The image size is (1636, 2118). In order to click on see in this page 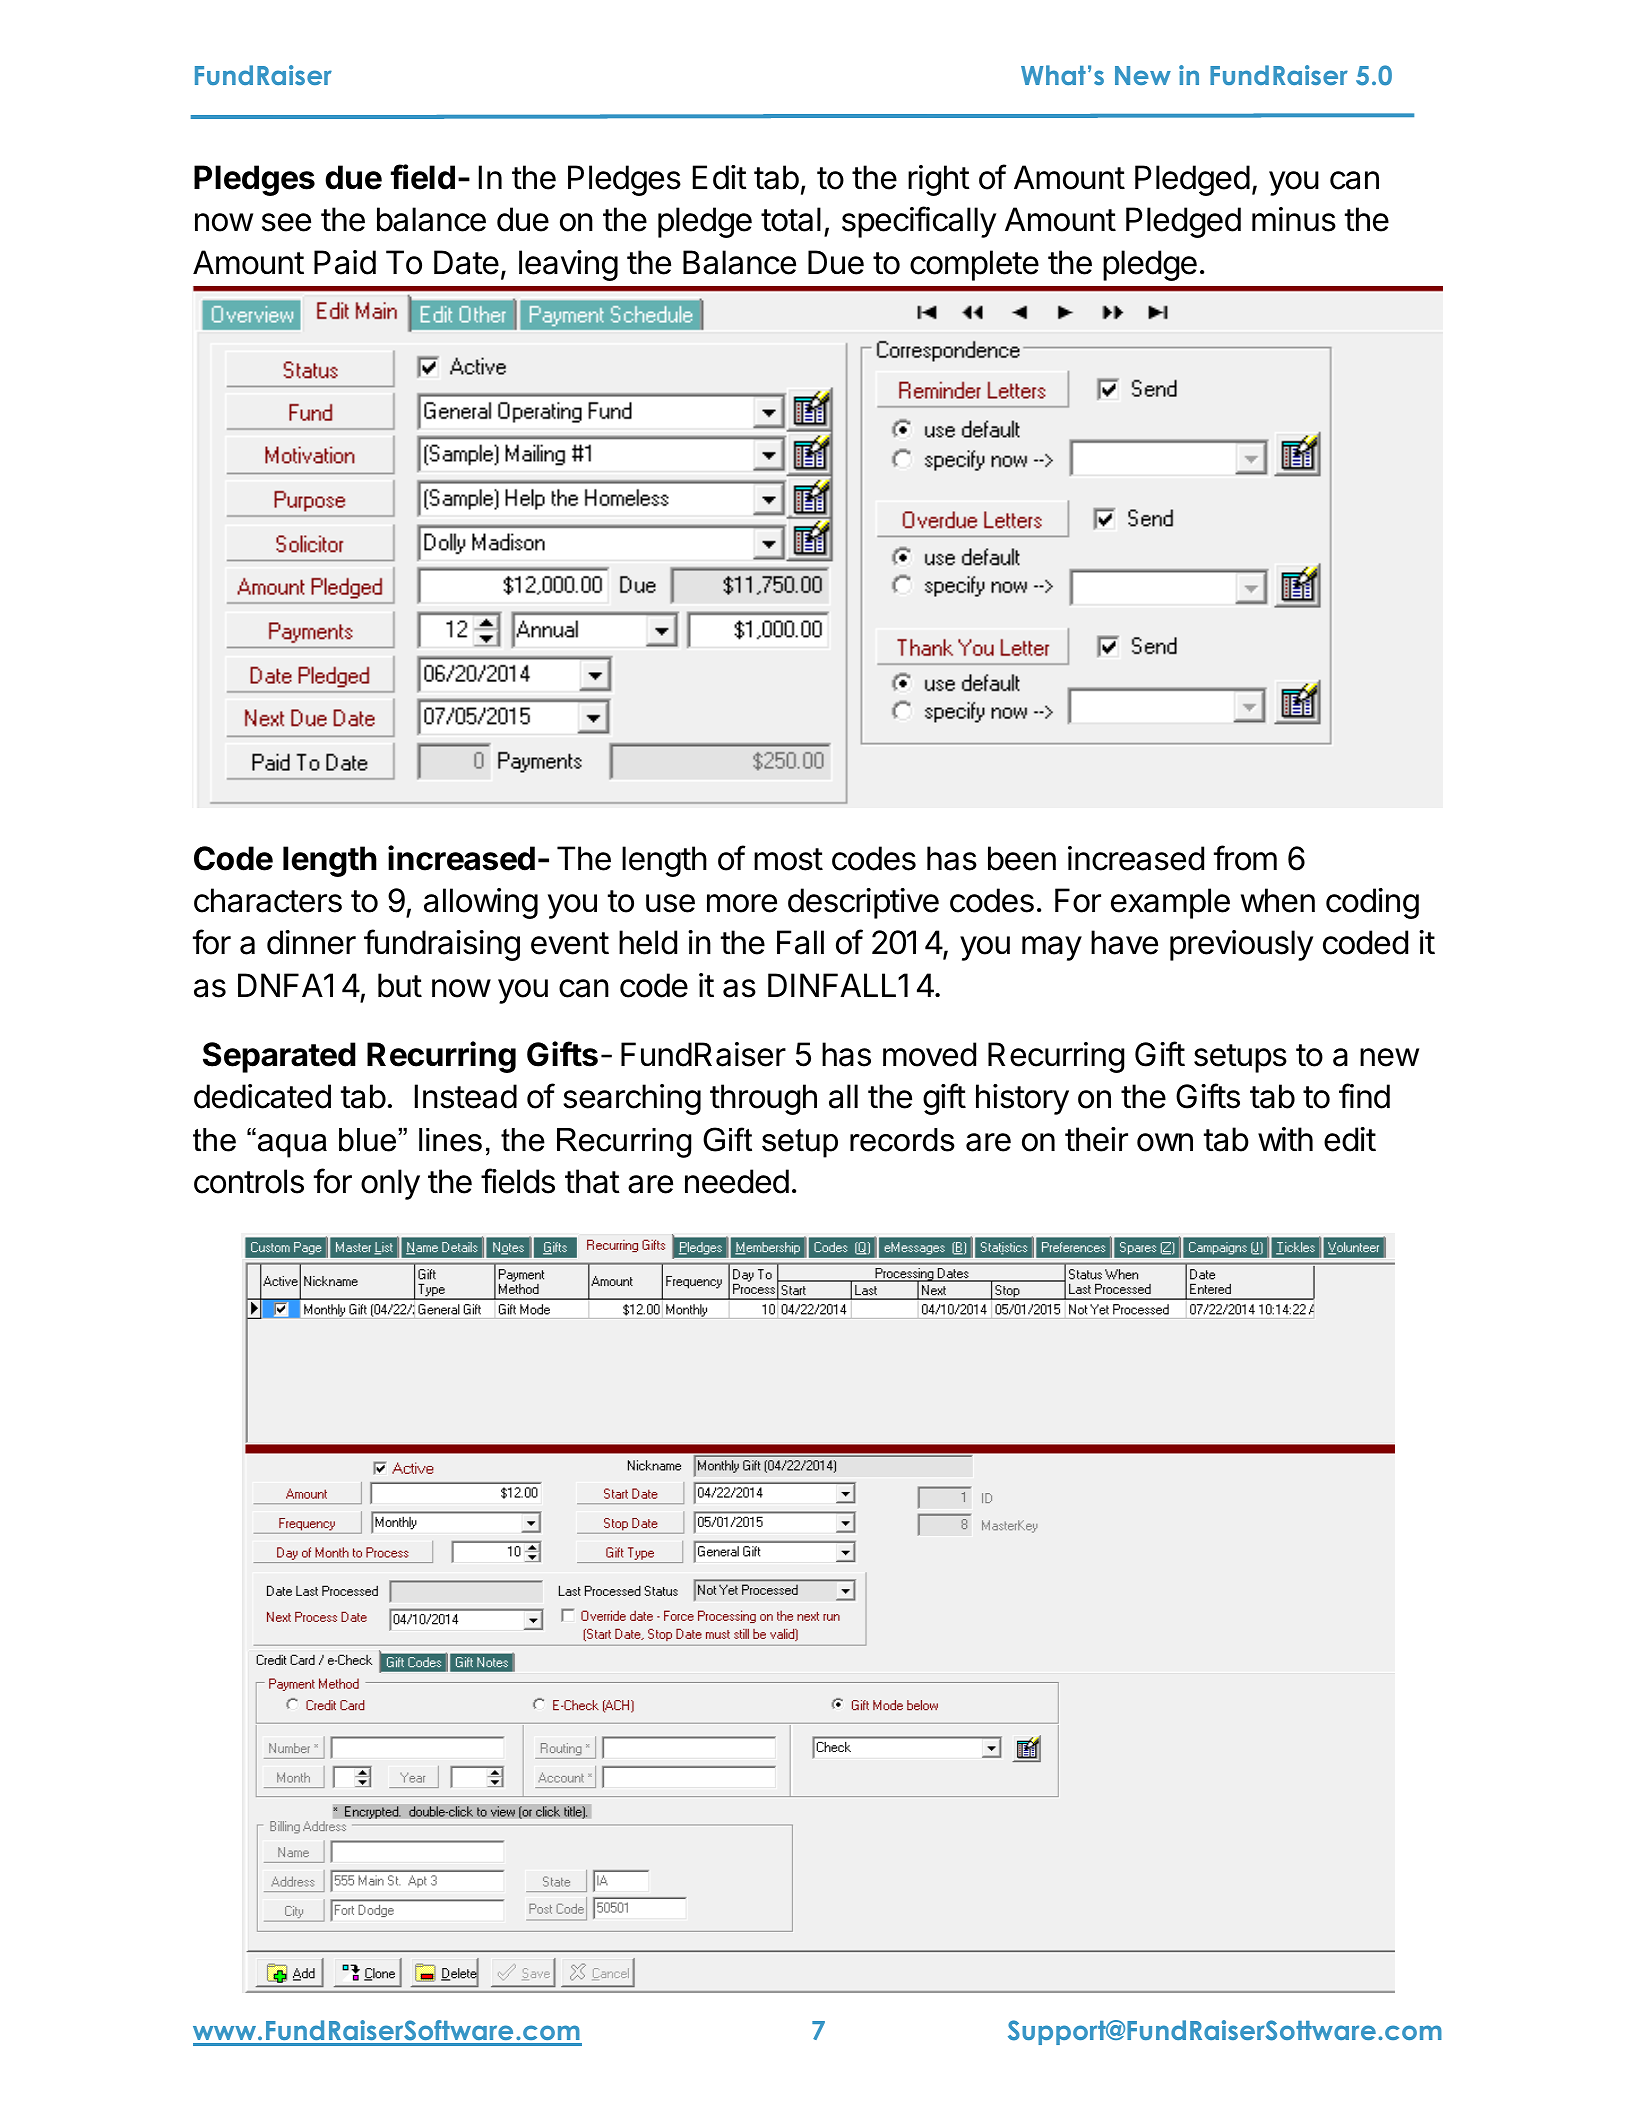, I will do `click(286, 222)`.
